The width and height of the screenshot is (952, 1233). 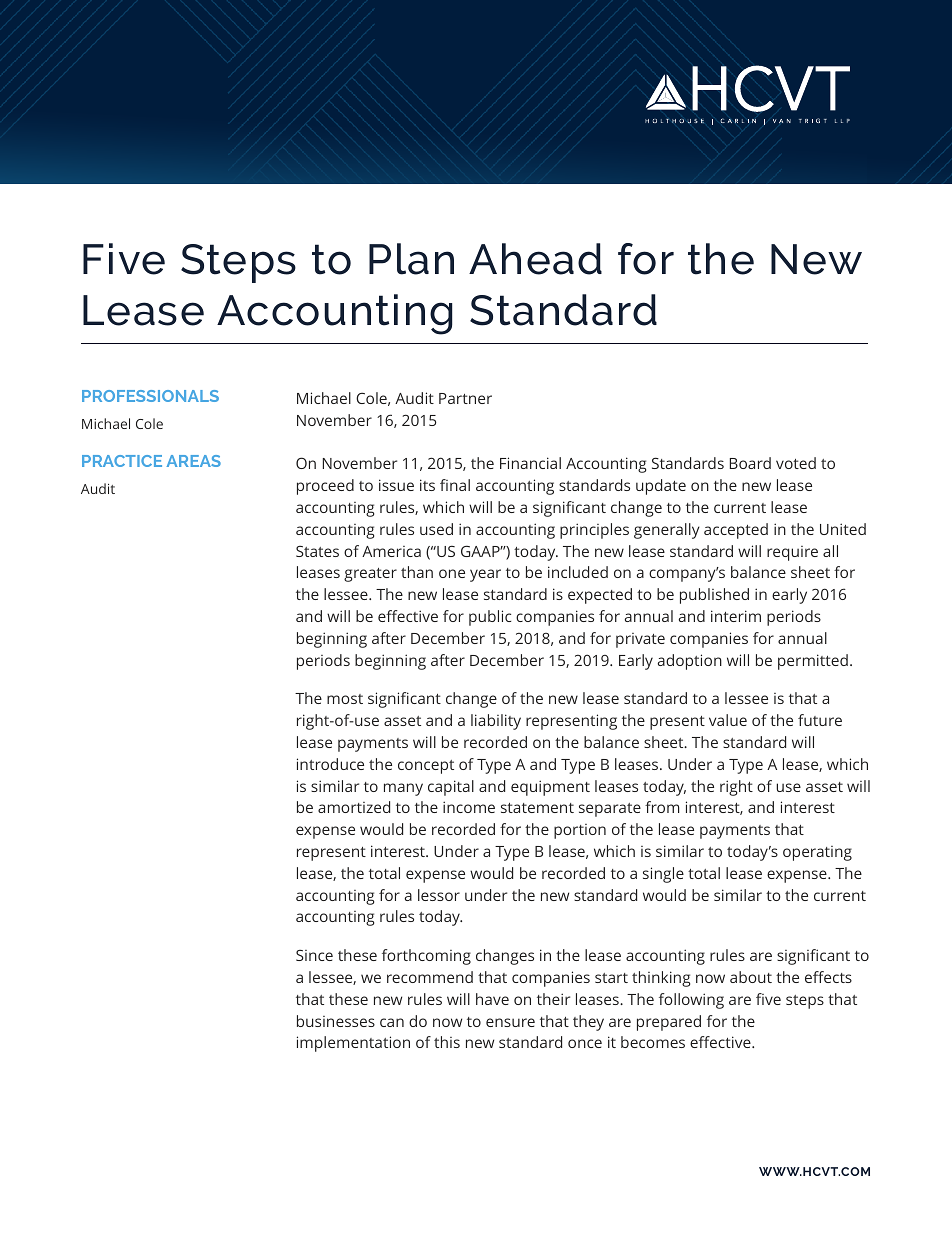 What do you see at coordinates (490, 618) in the screenshot?
I see `public` at bounding box center [490, 618].
